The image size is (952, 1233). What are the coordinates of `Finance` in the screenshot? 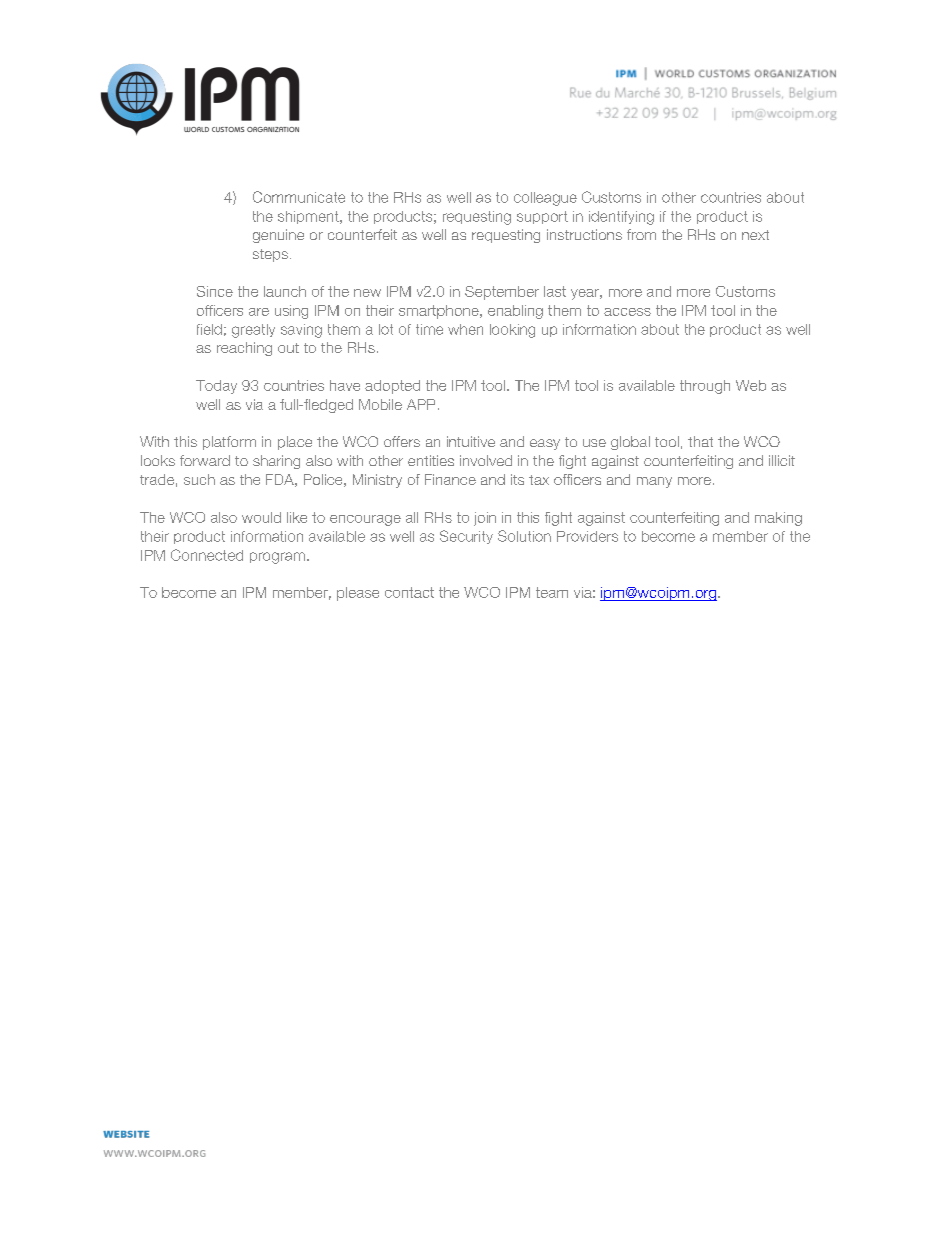 It's located at (450, 479).
